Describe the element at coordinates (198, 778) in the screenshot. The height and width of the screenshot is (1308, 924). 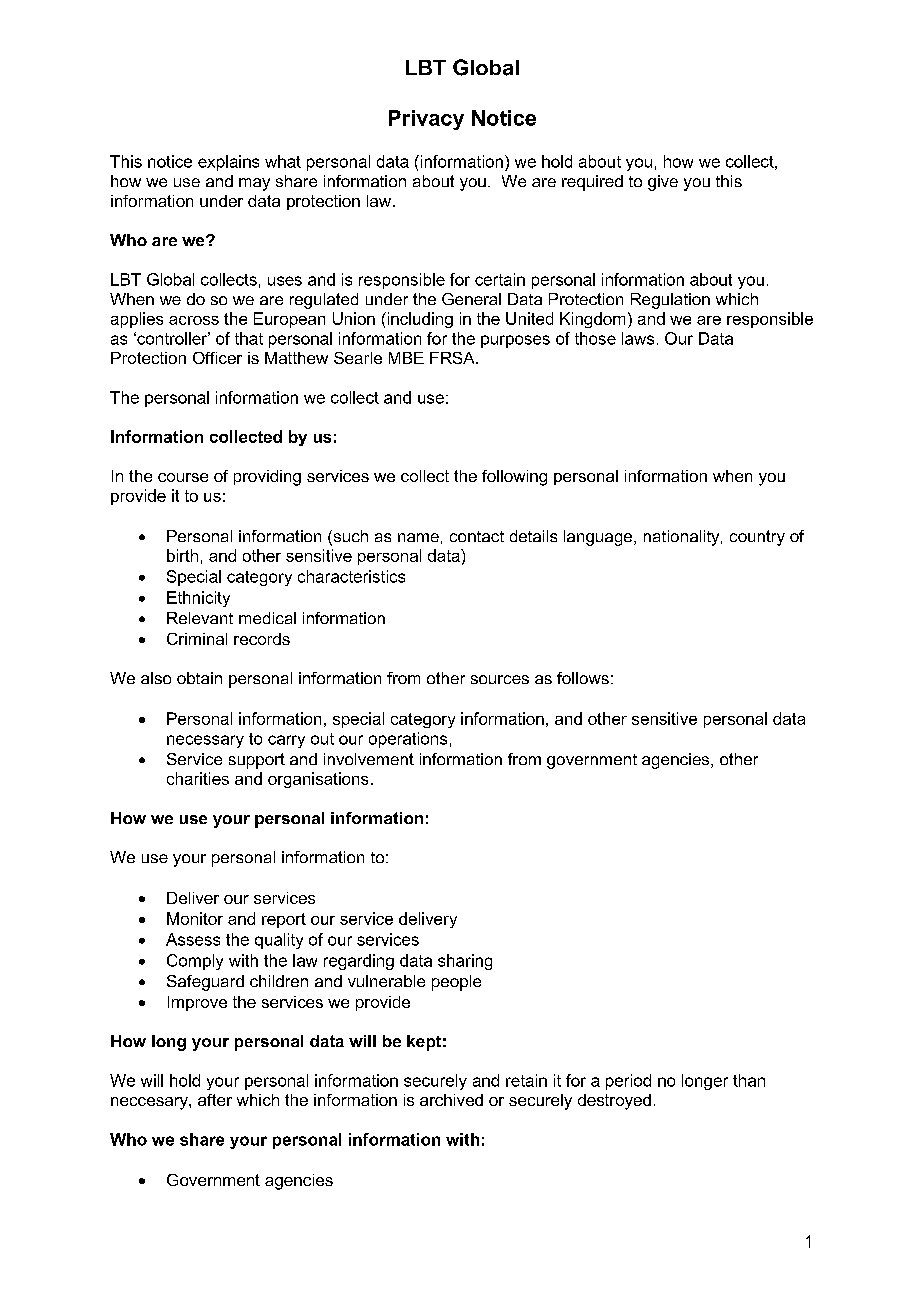
I see `charities` at that location.
